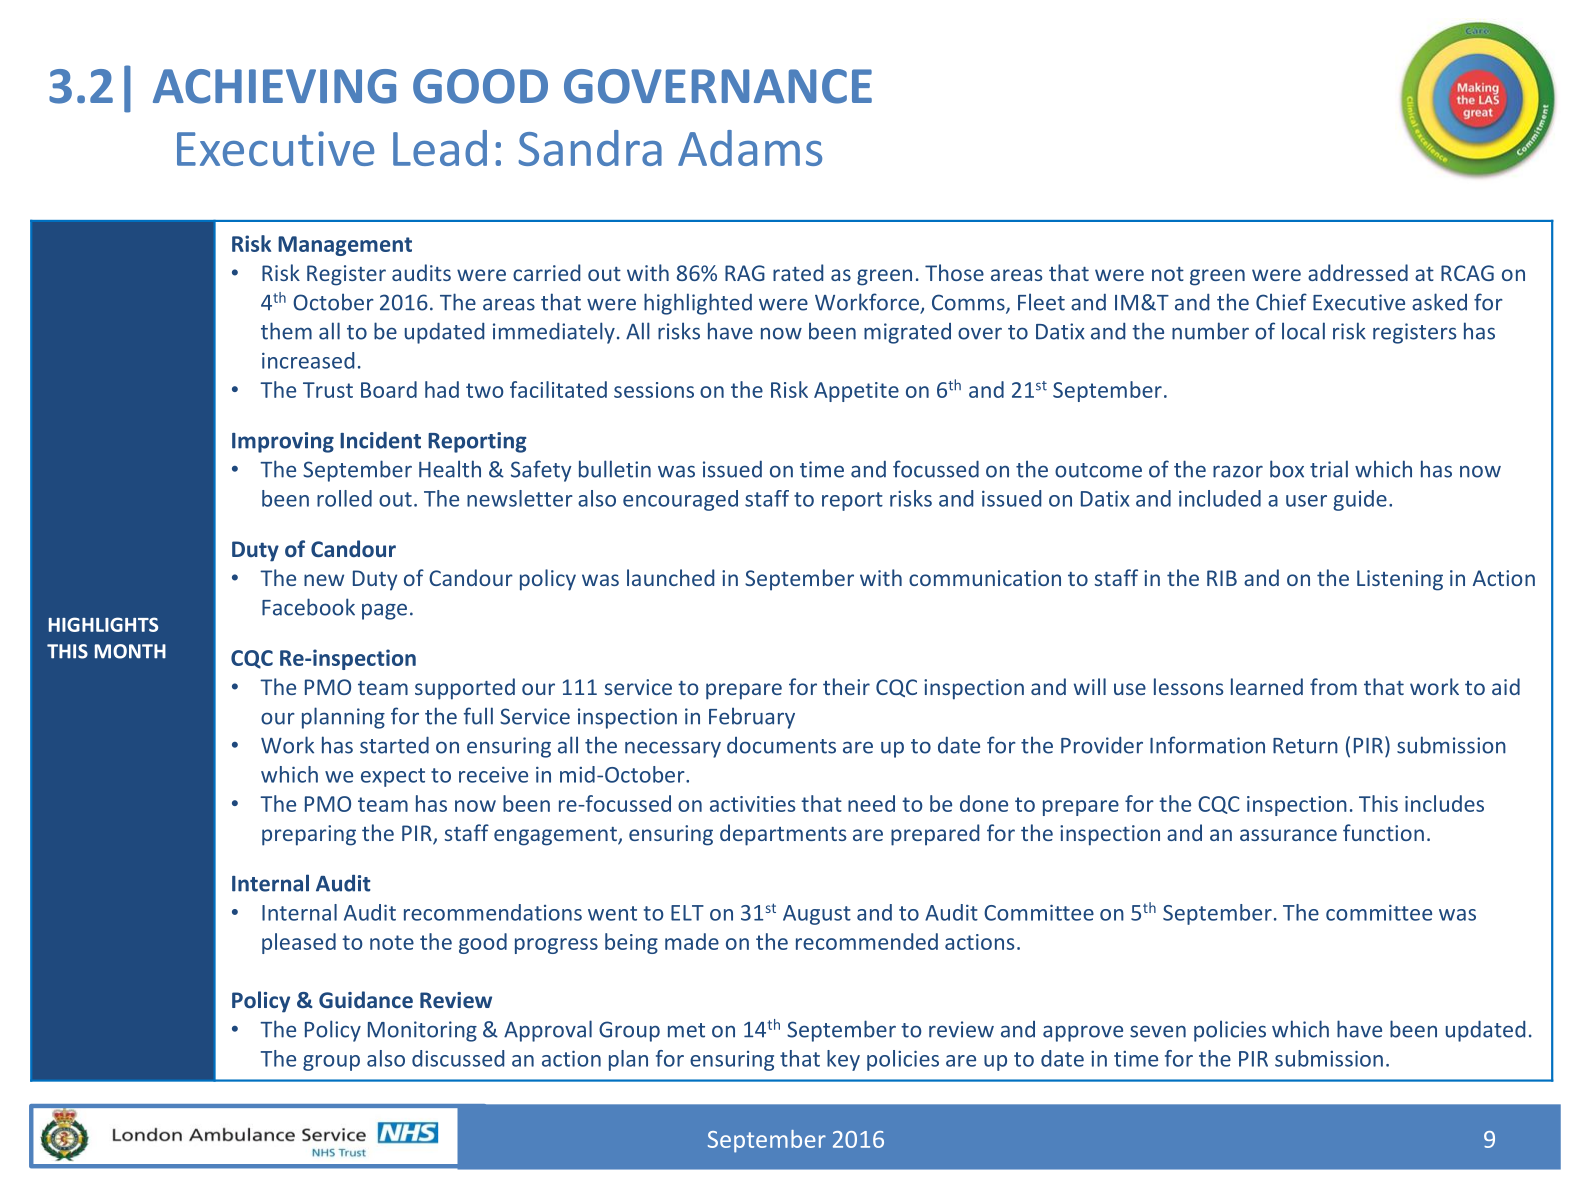 This screenshot has height=1194, width=1592. Describe the element at coordinates (670, 577) in the screenshot. I see `launched` at that location.
